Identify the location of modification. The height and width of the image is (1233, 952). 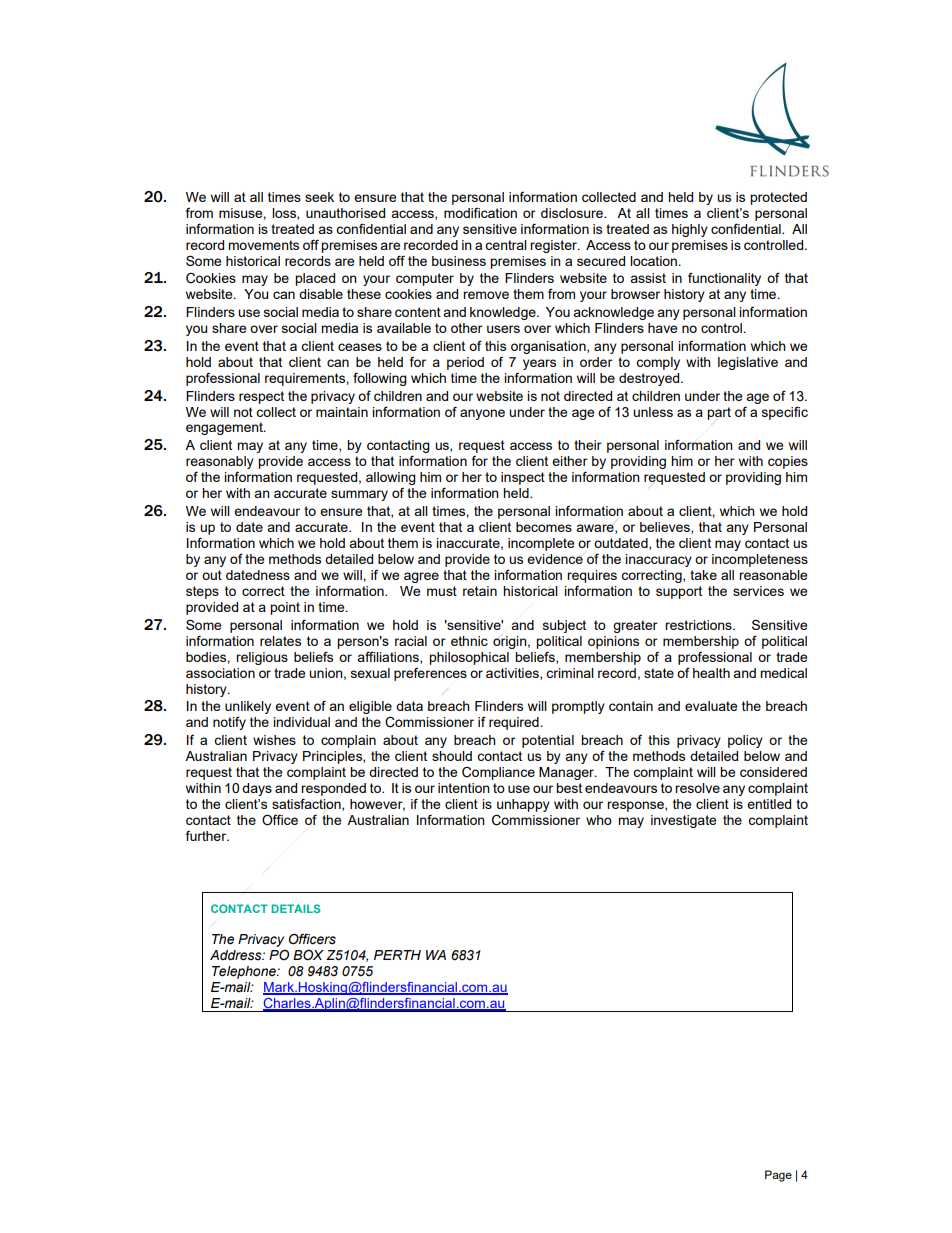
(480, 213).
